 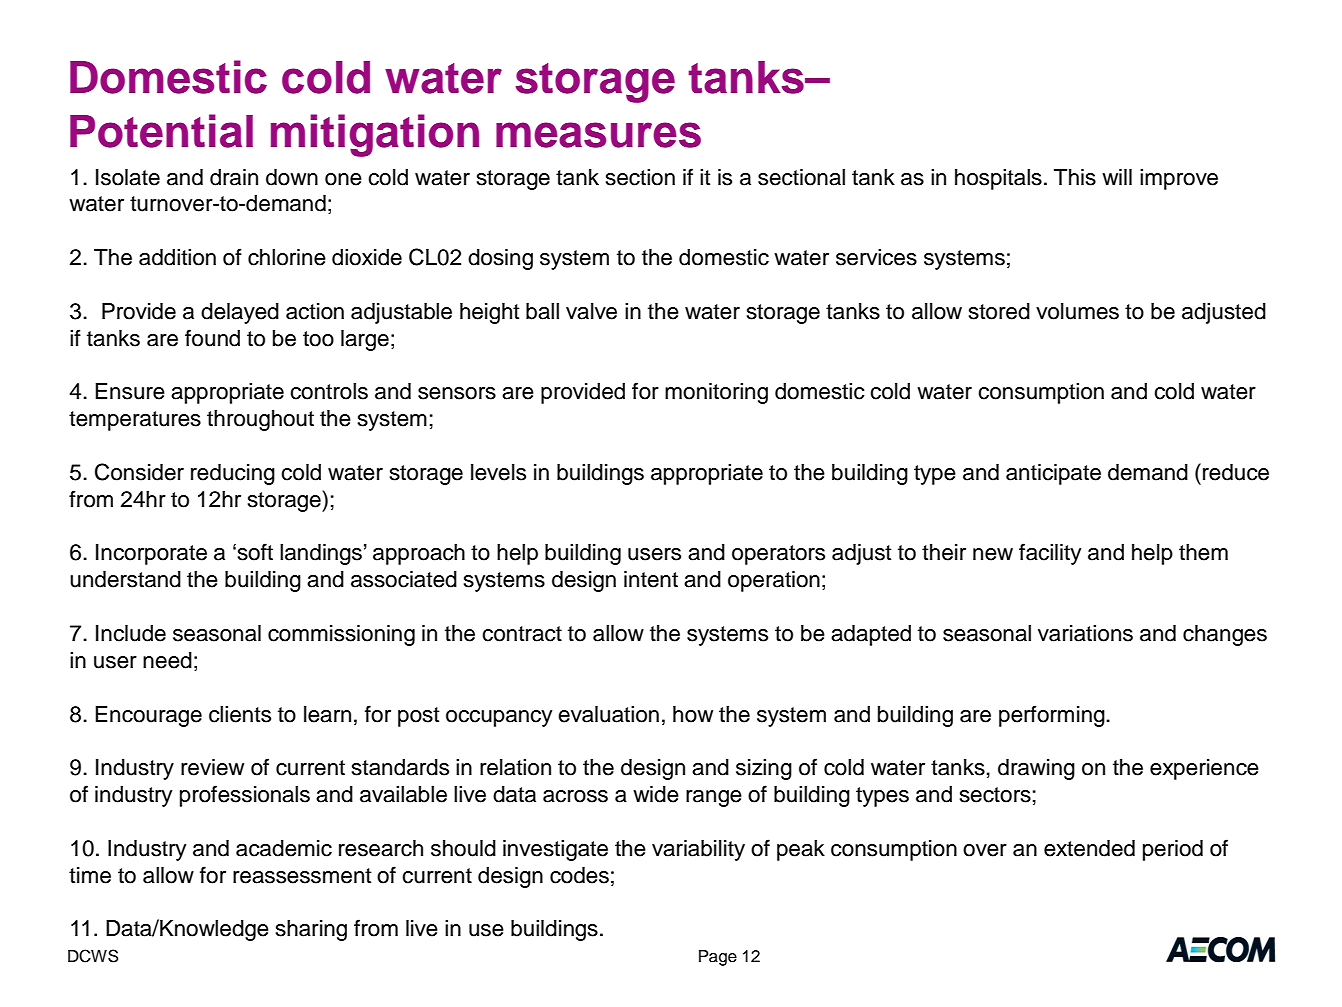 What do you see at coordinates (131, 633) in the image?
I see `Include` at bounding box center [131, 633].
